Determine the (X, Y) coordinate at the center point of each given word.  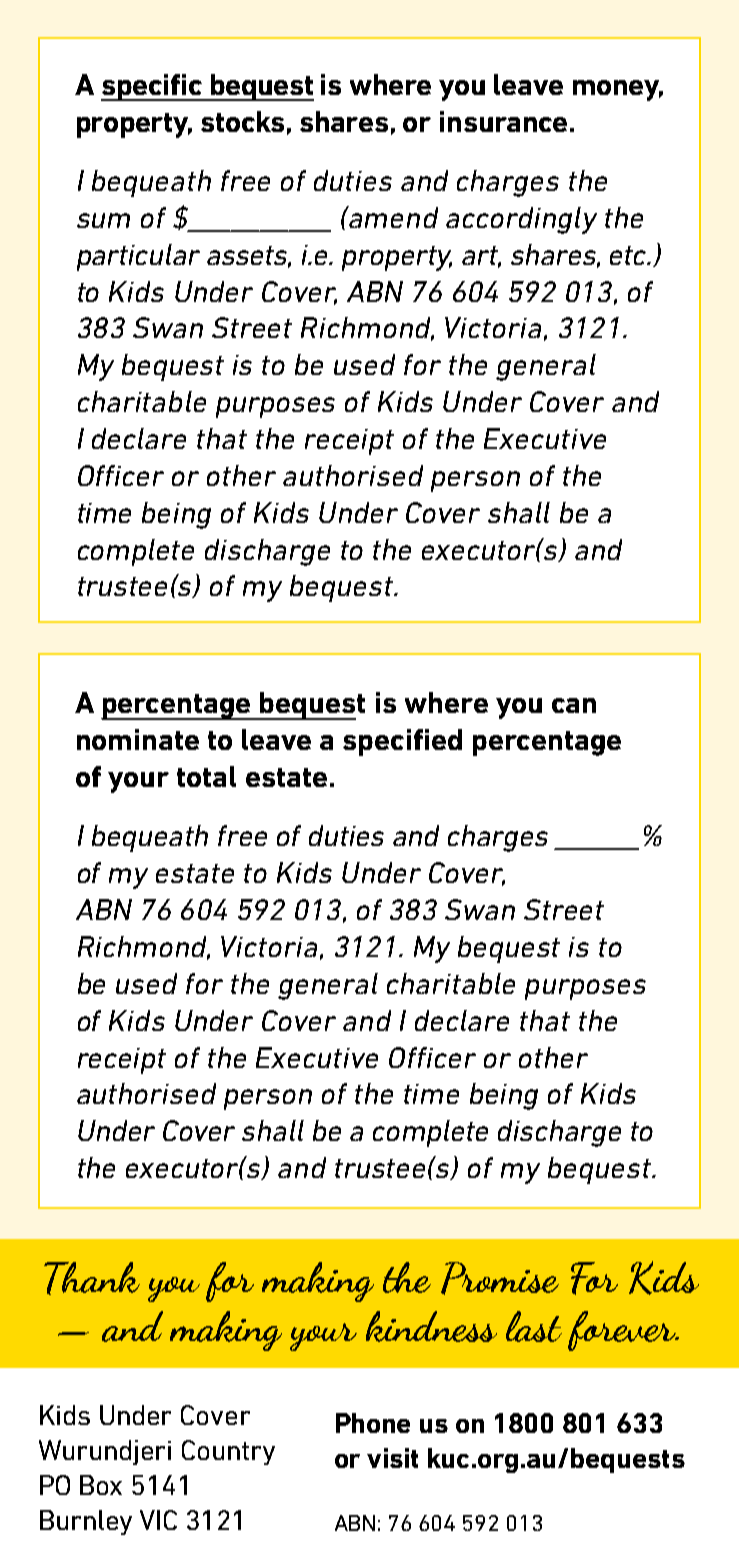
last (534, 1326)
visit (392, 1458)
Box (101, 1485)
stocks (242, 121)
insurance (503, 121)
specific (152, 87)
